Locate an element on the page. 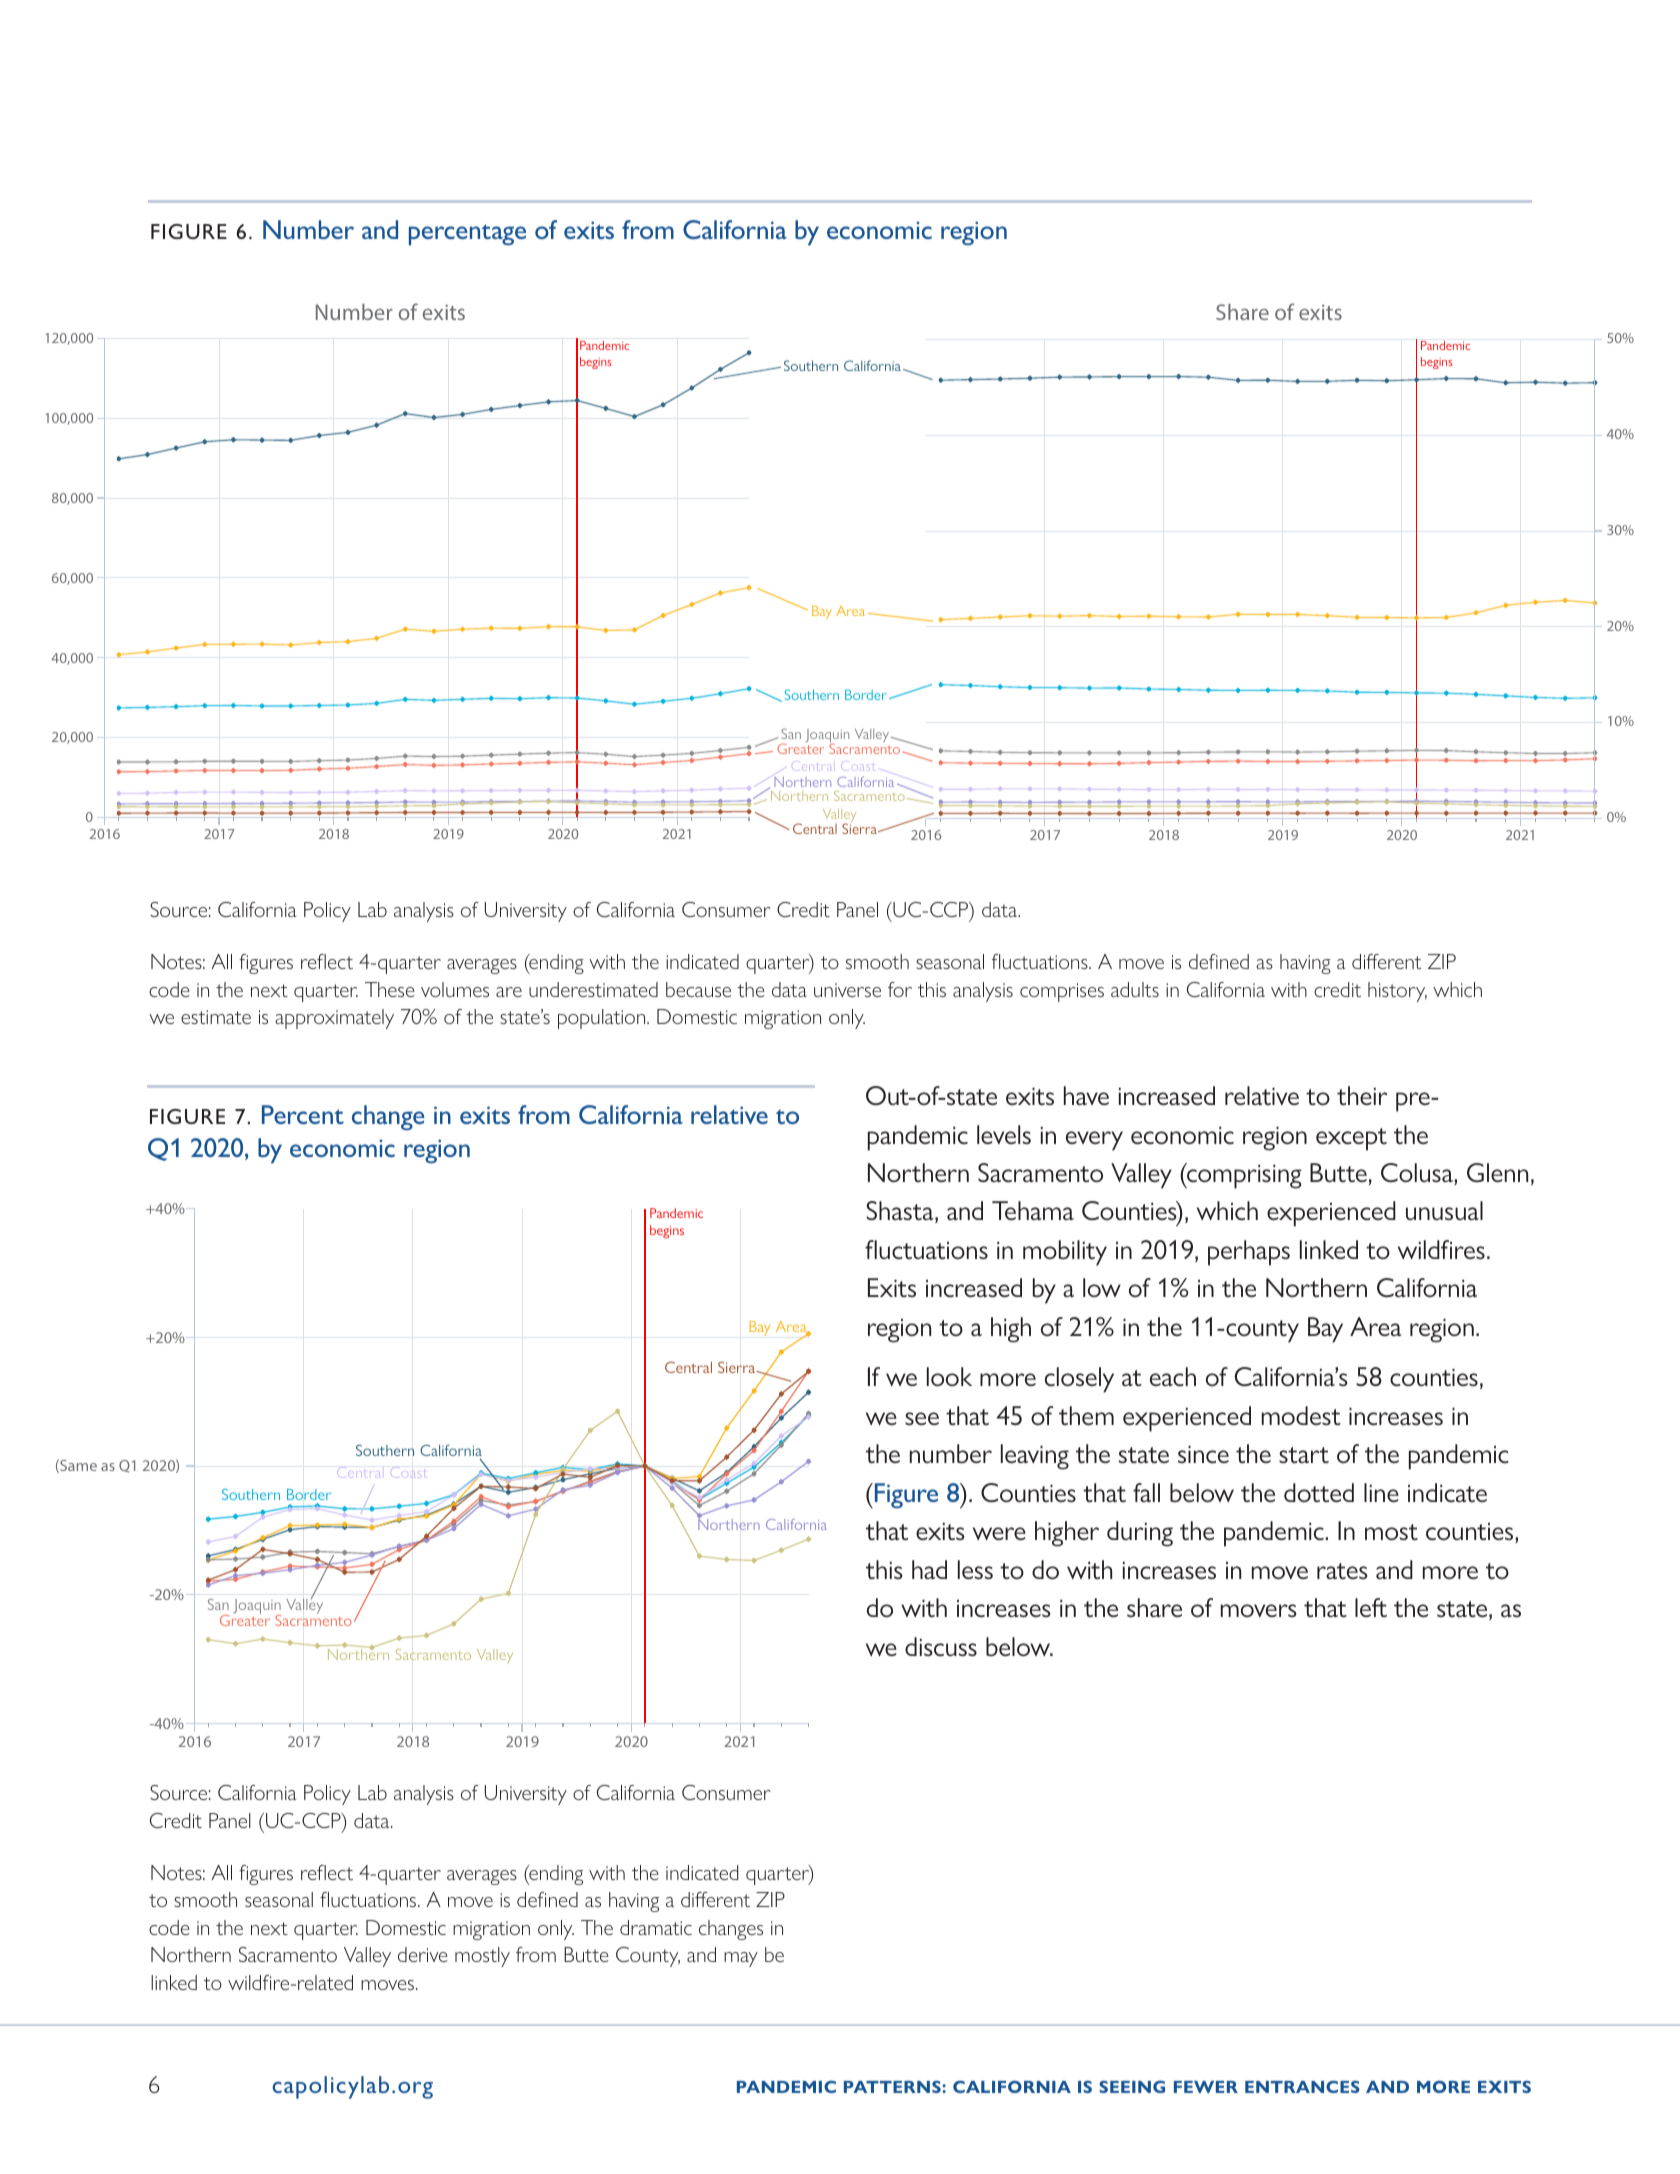 This image has height=2174, width=1680. volumes is located at coordinates (455, 989).
